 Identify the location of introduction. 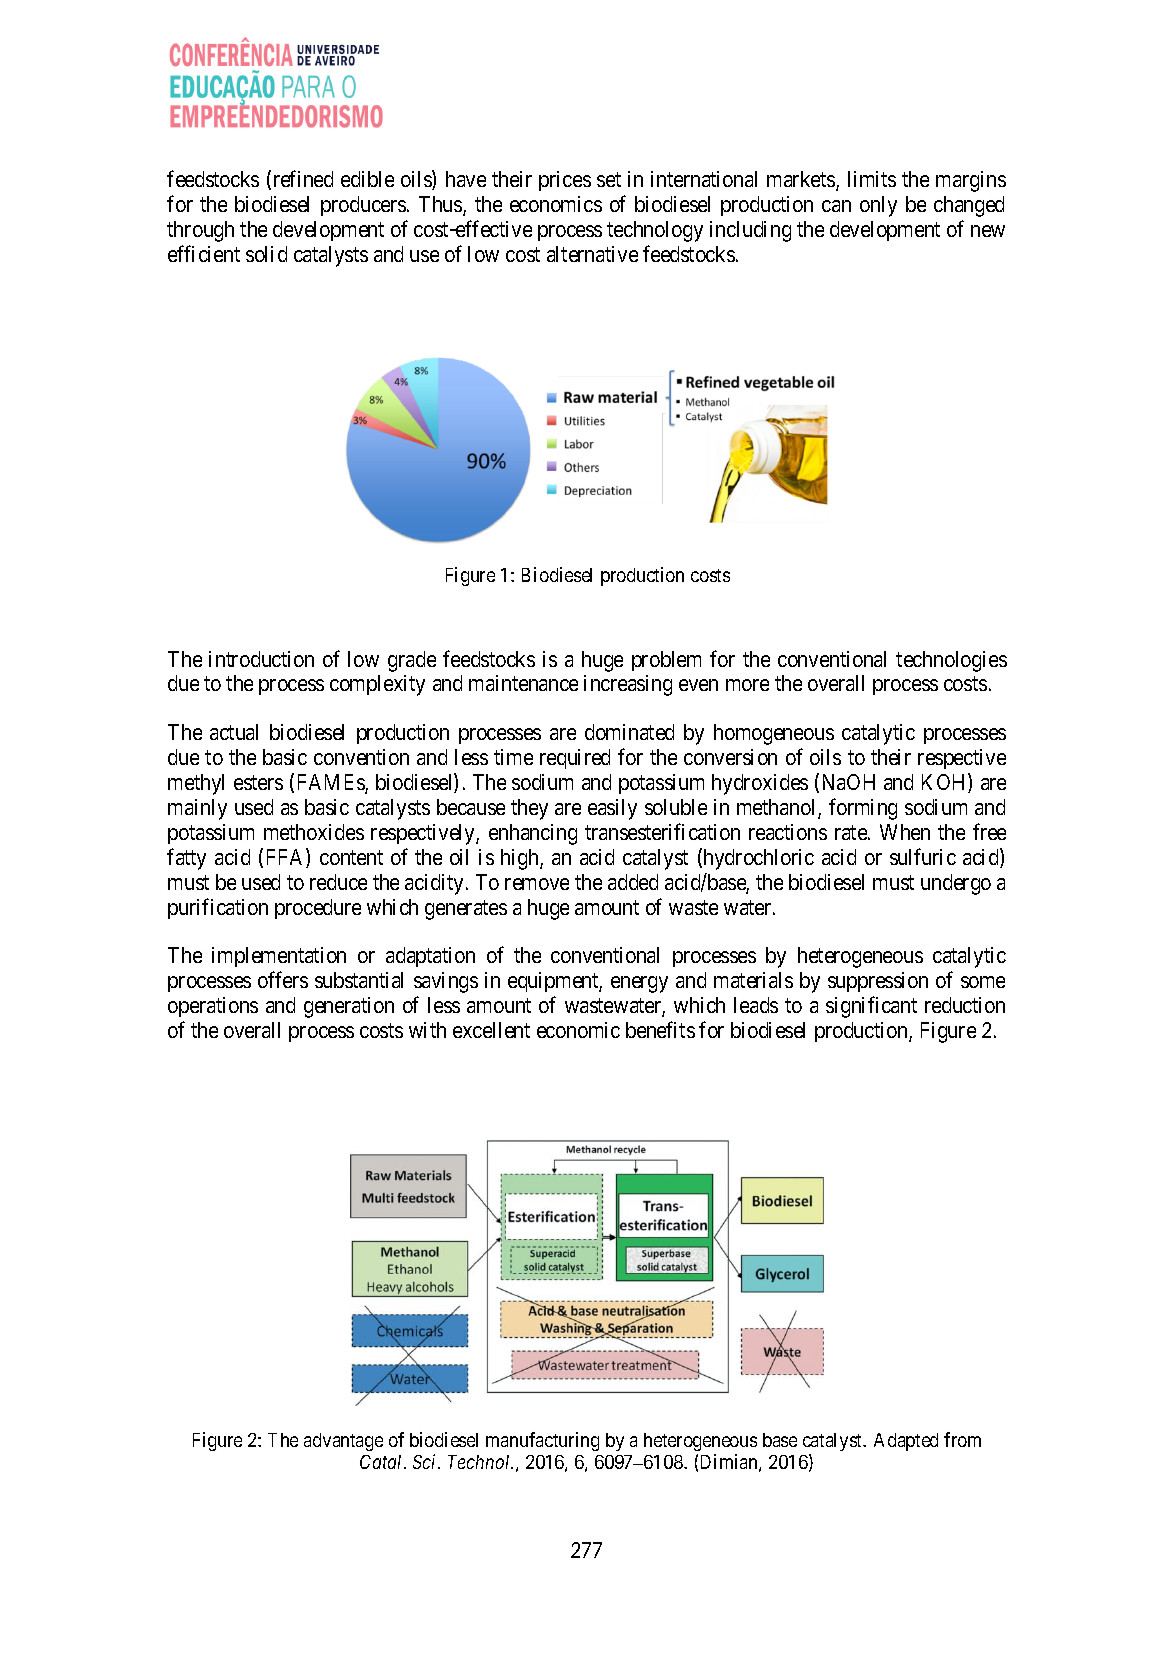
(261, 659).
